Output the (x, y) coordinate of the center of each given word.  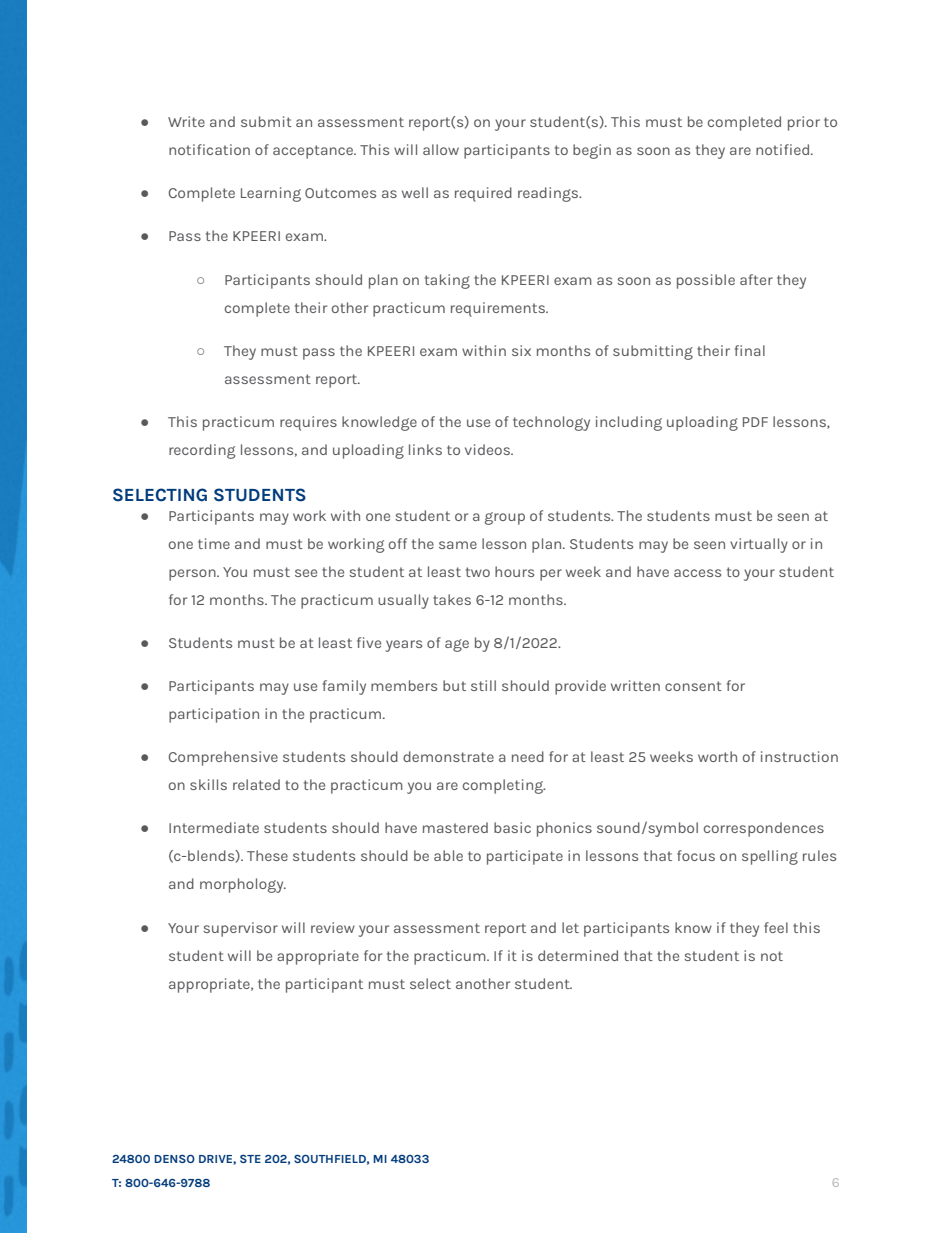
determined (578, 955)
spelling (770, 857)
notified (784, 149)
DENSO (174, 1159)
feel (776, 927)
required (483, 194)
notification (209, 149)
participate (525, 857)
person (193, 575)
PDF (755, 422)
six (521, 350)
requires (308, 423)
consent (693, 686)
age (457, 645)
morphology (243, 885)
